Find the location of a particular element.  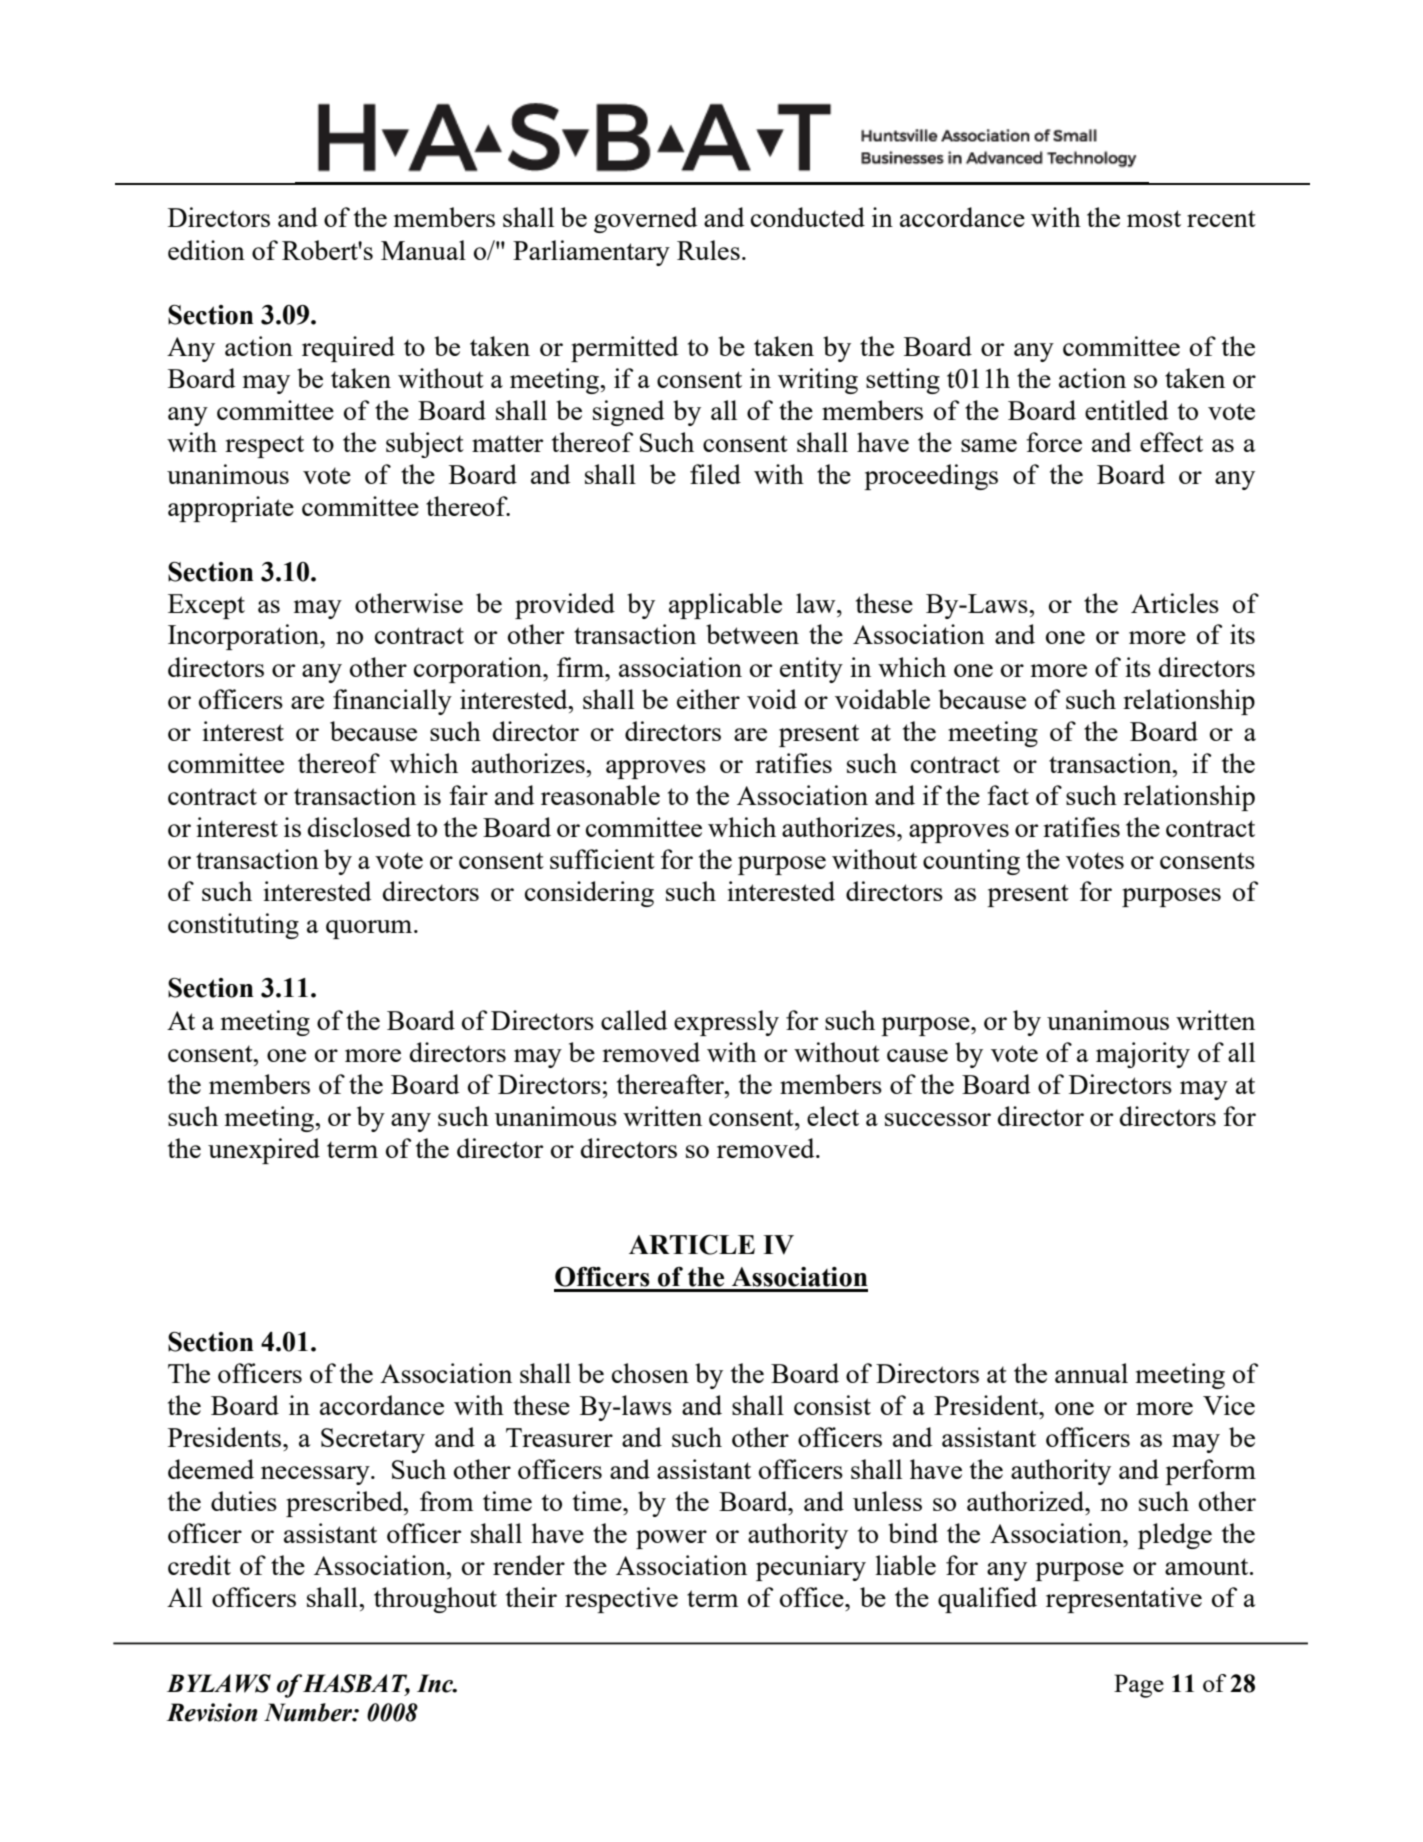

applicable is located at coordinates (725, 606).
